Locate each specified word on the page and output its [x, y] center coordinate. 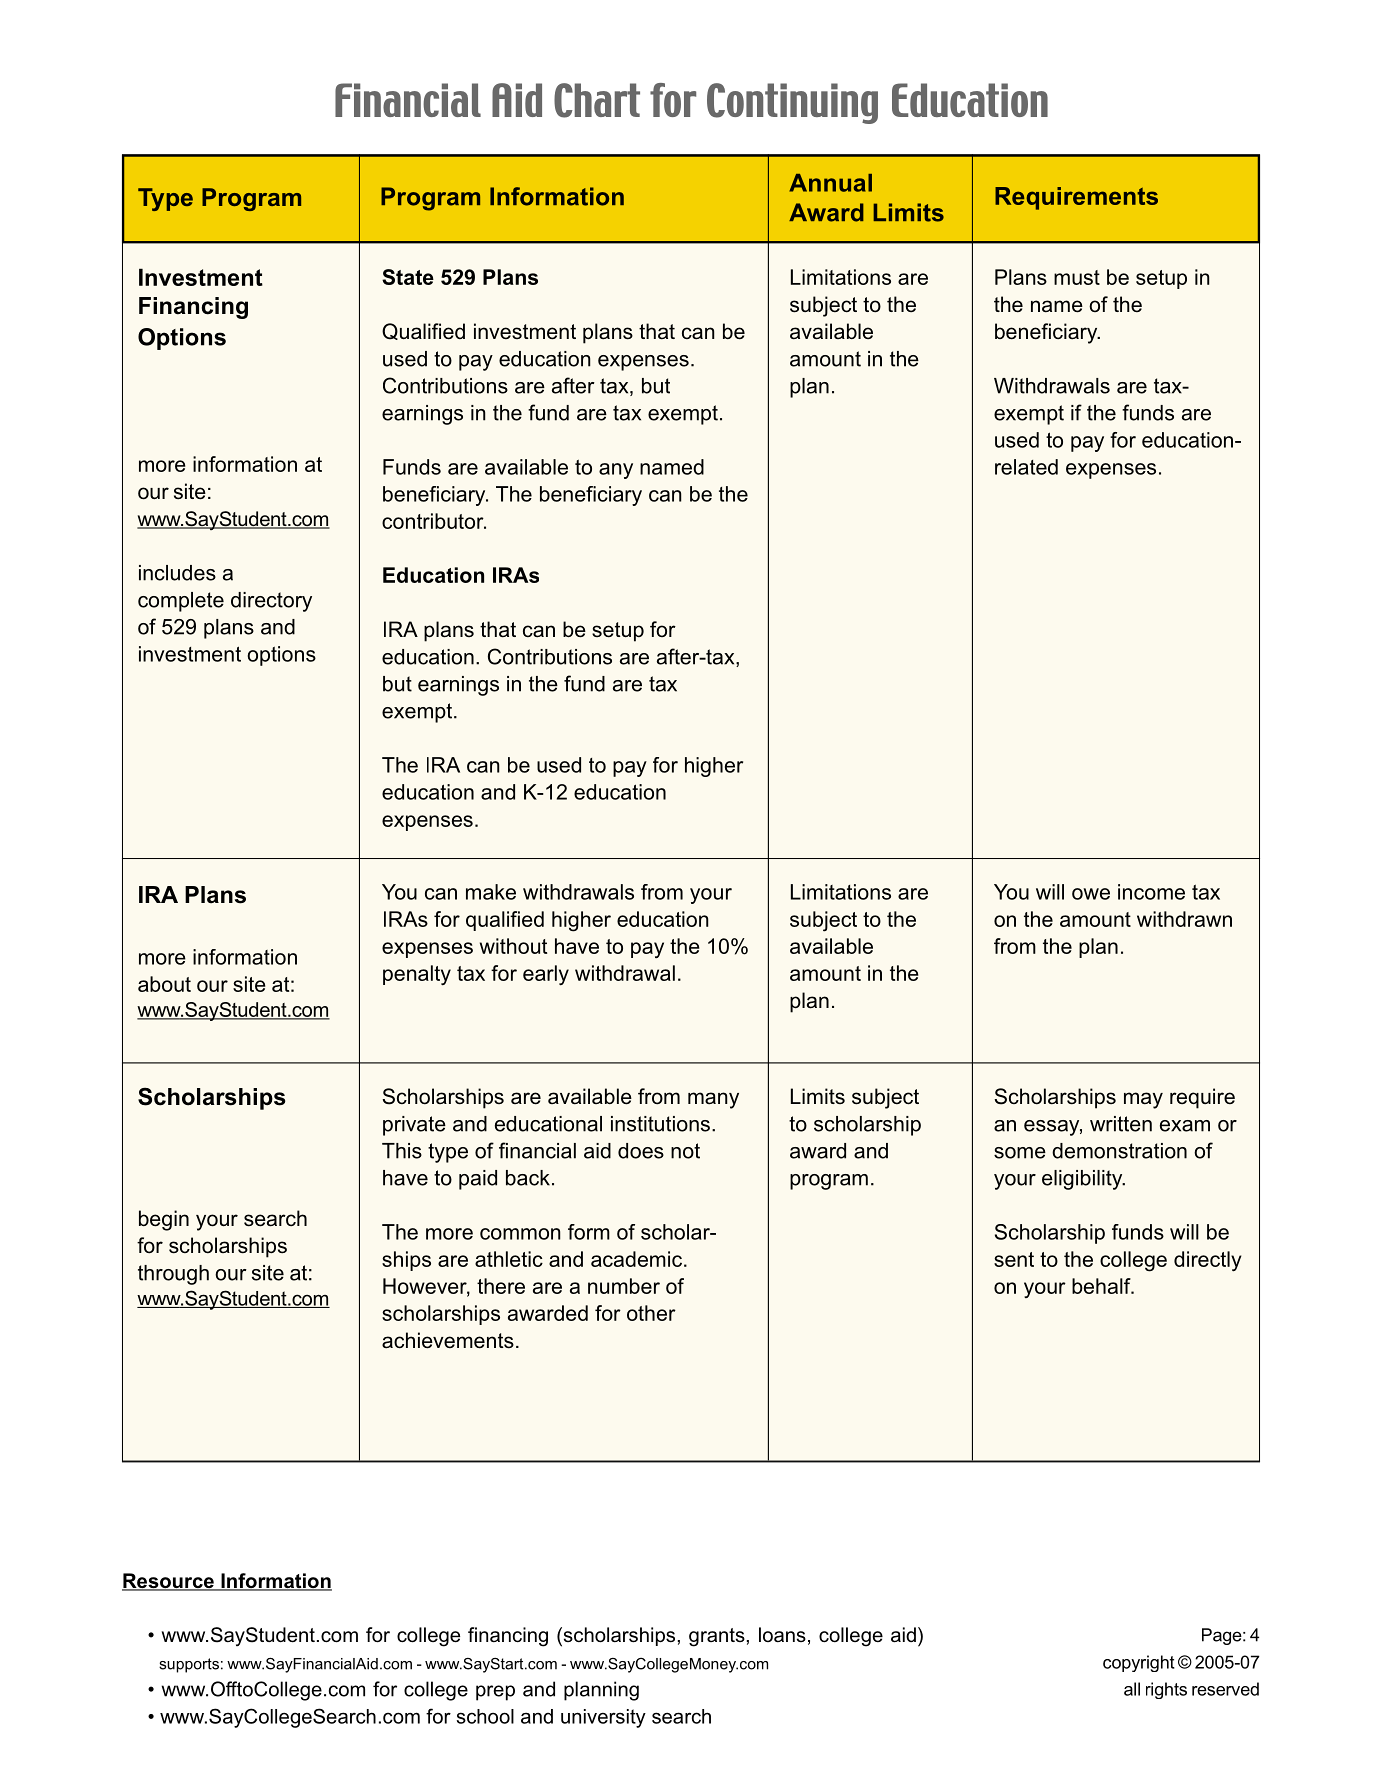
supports [189, 1665]
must [1077, 277]
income [1151, 892]
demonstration [1119, 1151]
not [685, 1151]
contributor [434, 521]
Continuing [792, 103]
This [402, 1151]
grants [717, 1637]
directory [271, 602]
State [408, 277]
